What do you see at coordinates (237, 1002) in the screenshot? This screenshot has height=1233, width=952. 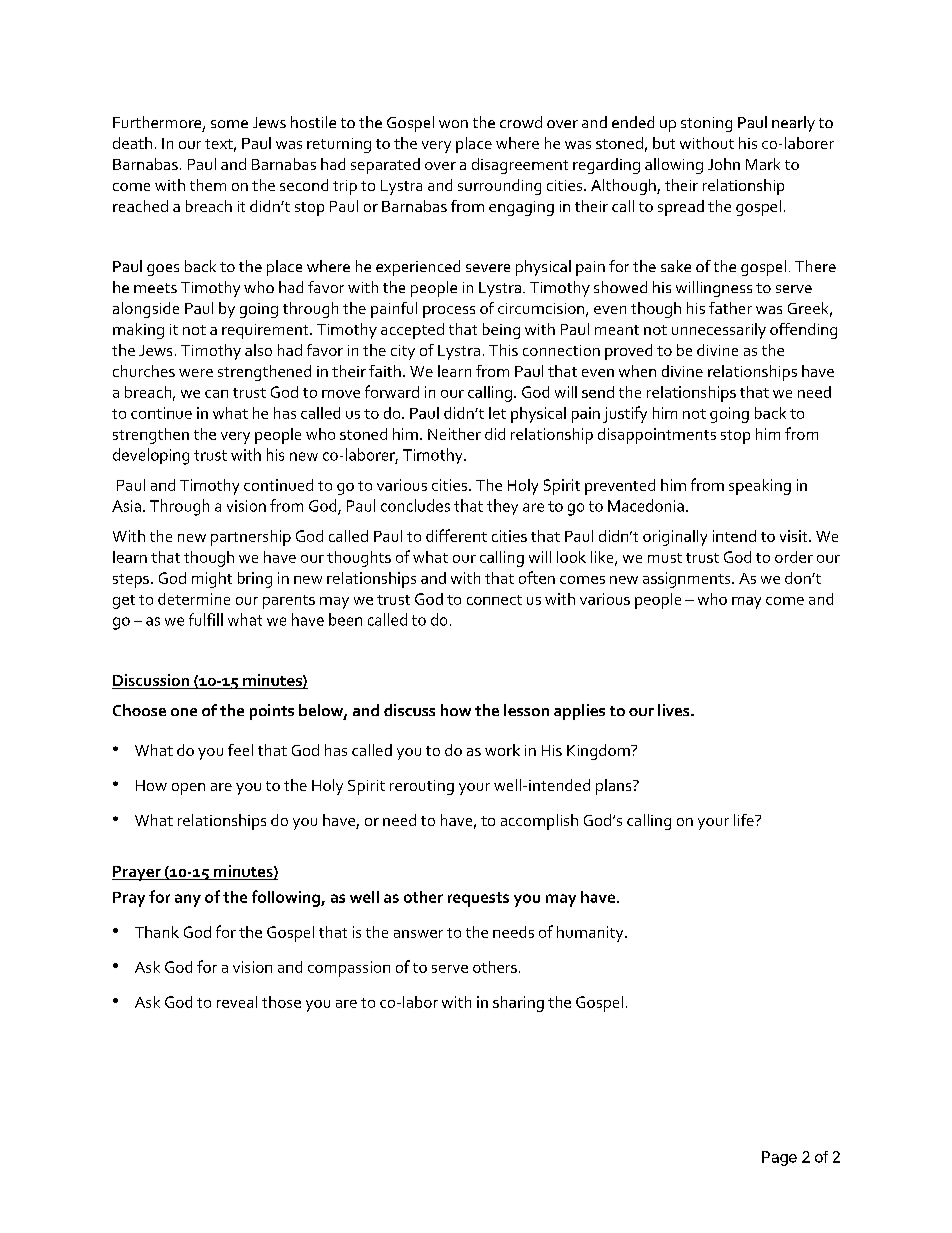 I see `reveal` at bounding box center [237, 1002].
